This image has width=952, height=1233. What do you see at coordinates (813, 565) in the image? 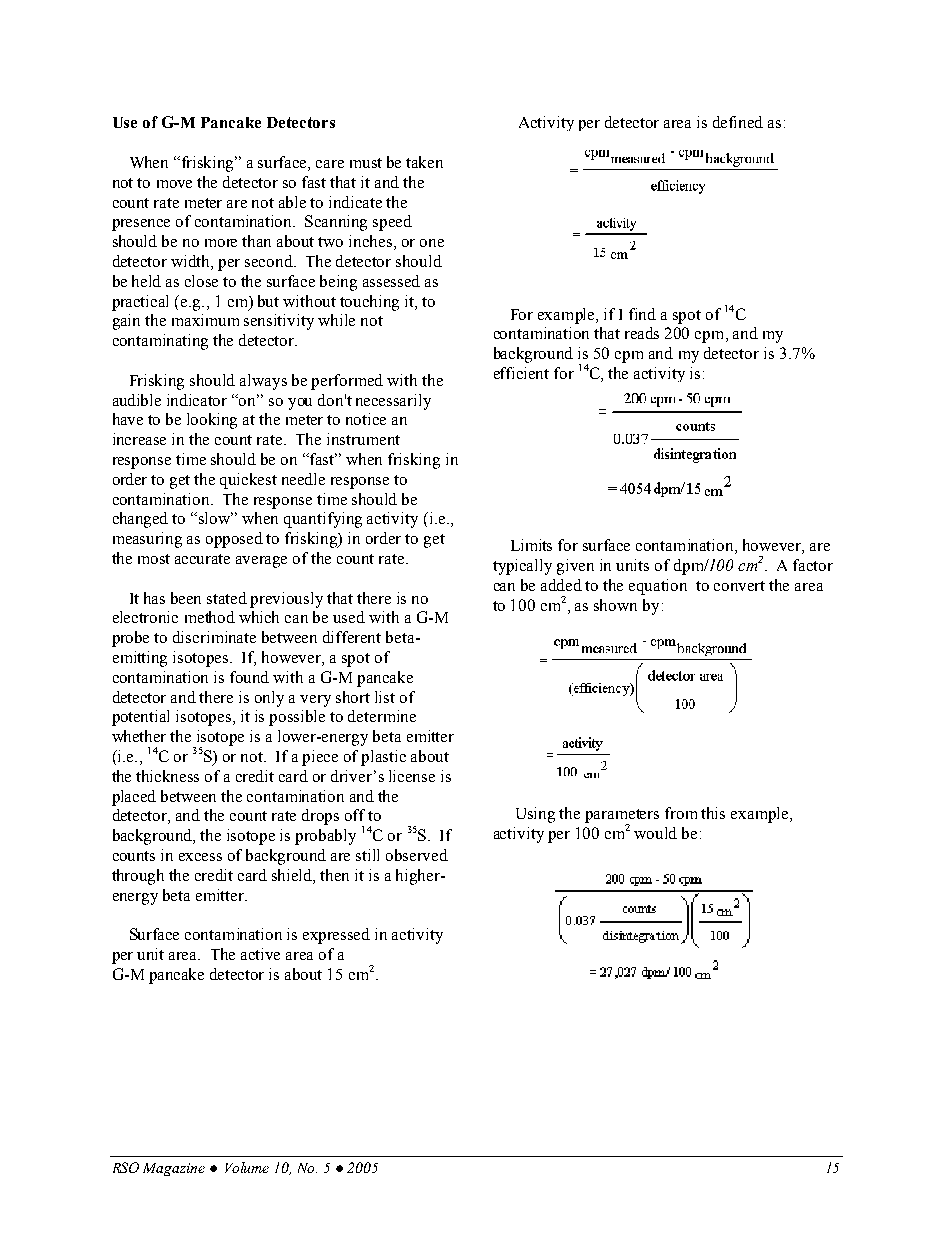
I see `factor` at bounding box center [813, 565].
